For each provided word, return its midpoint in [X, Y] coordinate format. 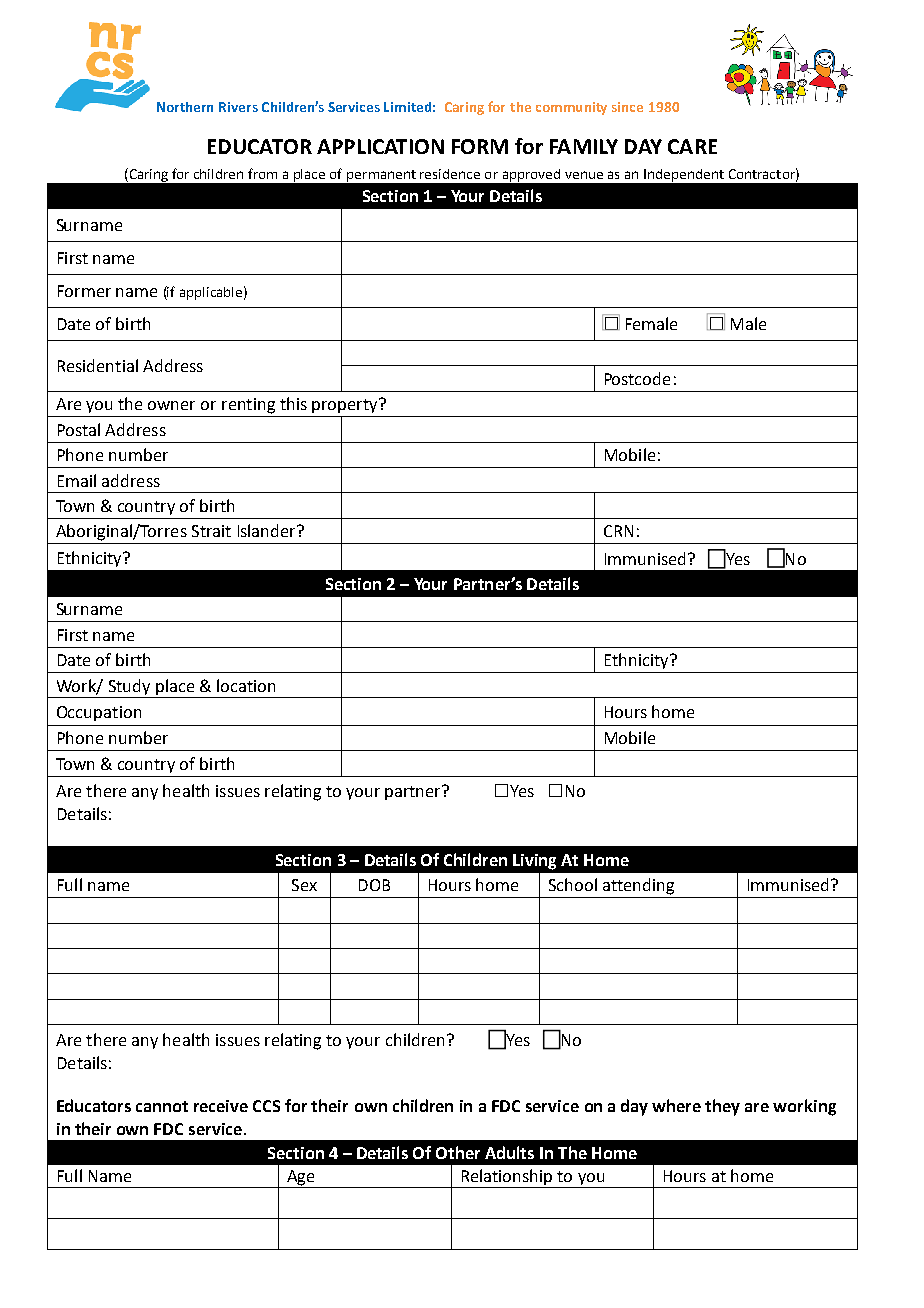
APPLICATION [380, 146]
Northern [185, 107]
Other [458, 1152]
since [627, 107]
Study [129, 687]
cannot [162, 1106]
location [246, 685]
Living [534, 862]
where [676, 1105]
